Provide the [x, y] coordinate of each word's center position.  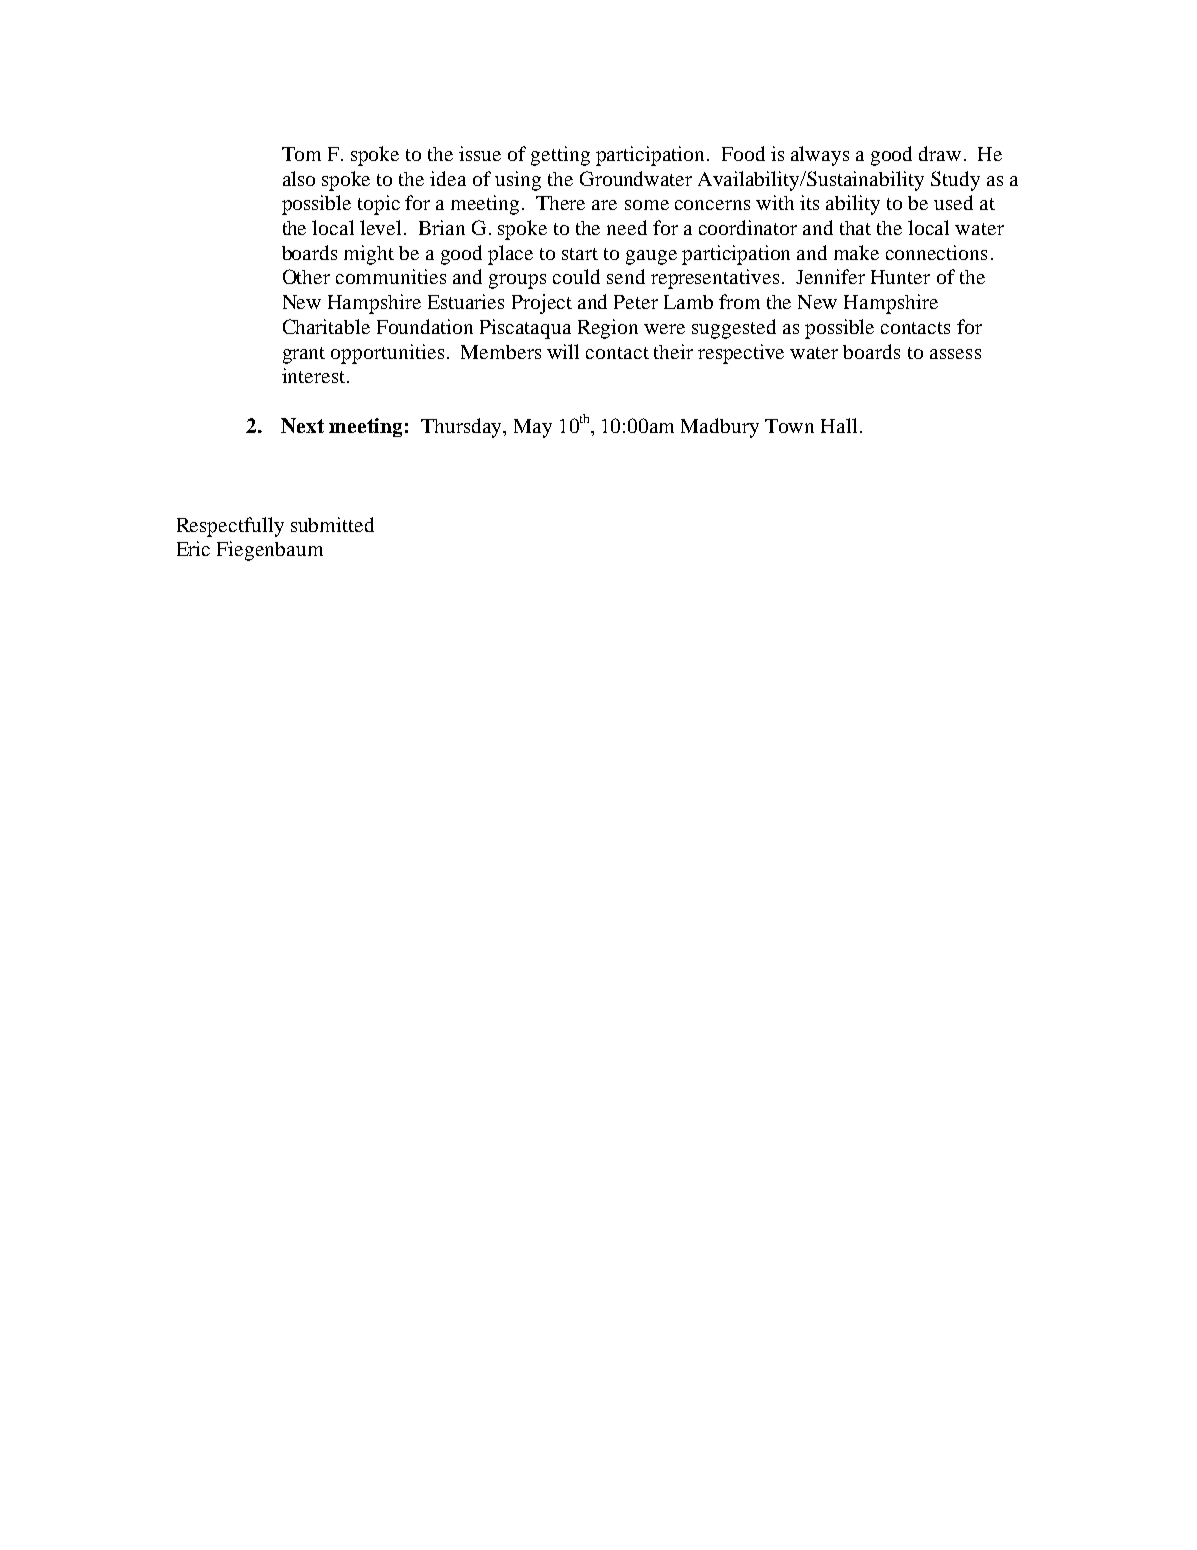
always [820, 156]
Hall [839, 425]
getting [560, 156]
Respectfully [230, 527]
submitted [332, 524]
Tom [301, 154]
